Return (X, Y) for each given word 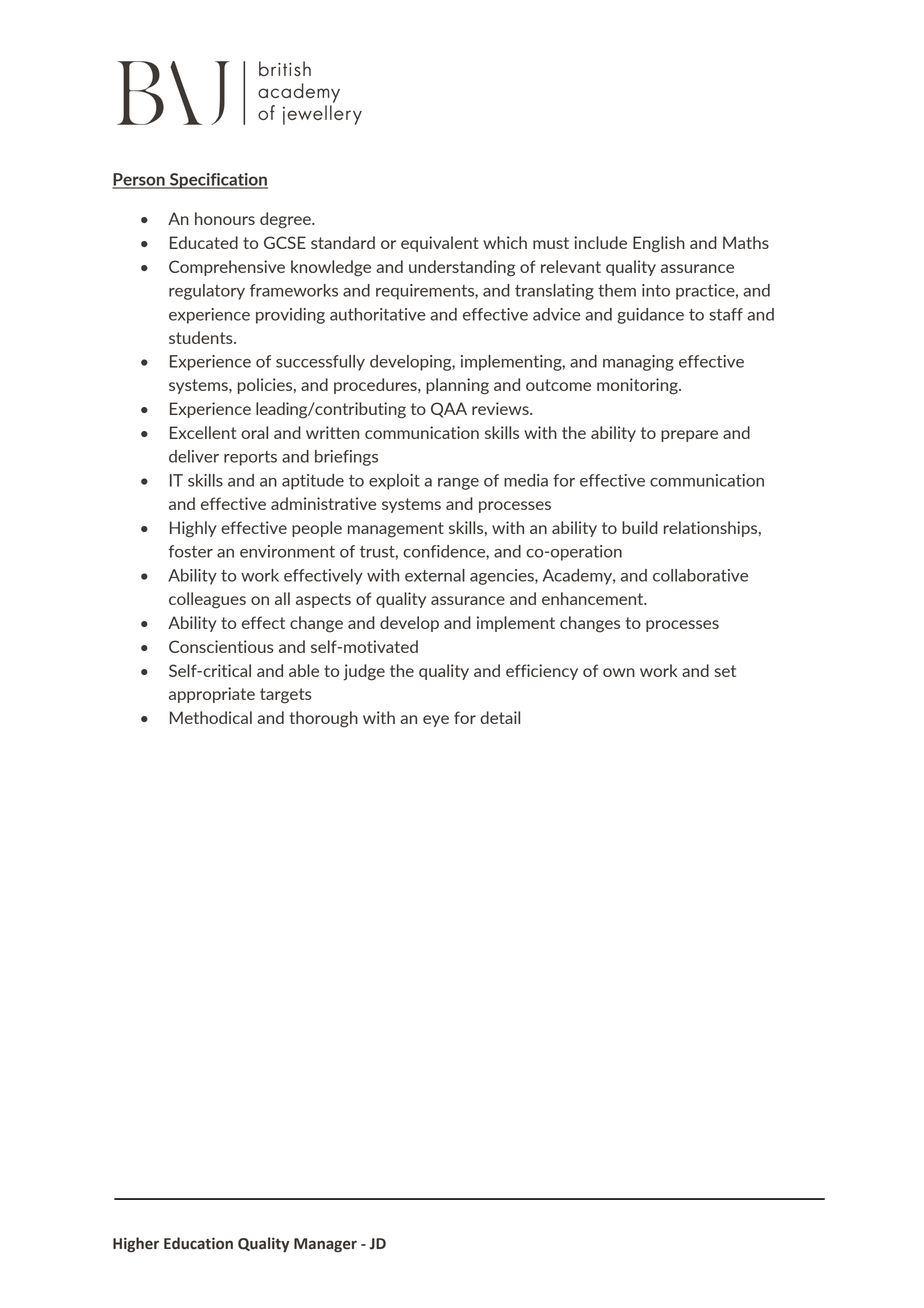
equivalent (440, 244)
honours (225, 218)
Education (198, 1243)
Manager (325, 1245)
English (659, 244)
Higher (136, 1245)
